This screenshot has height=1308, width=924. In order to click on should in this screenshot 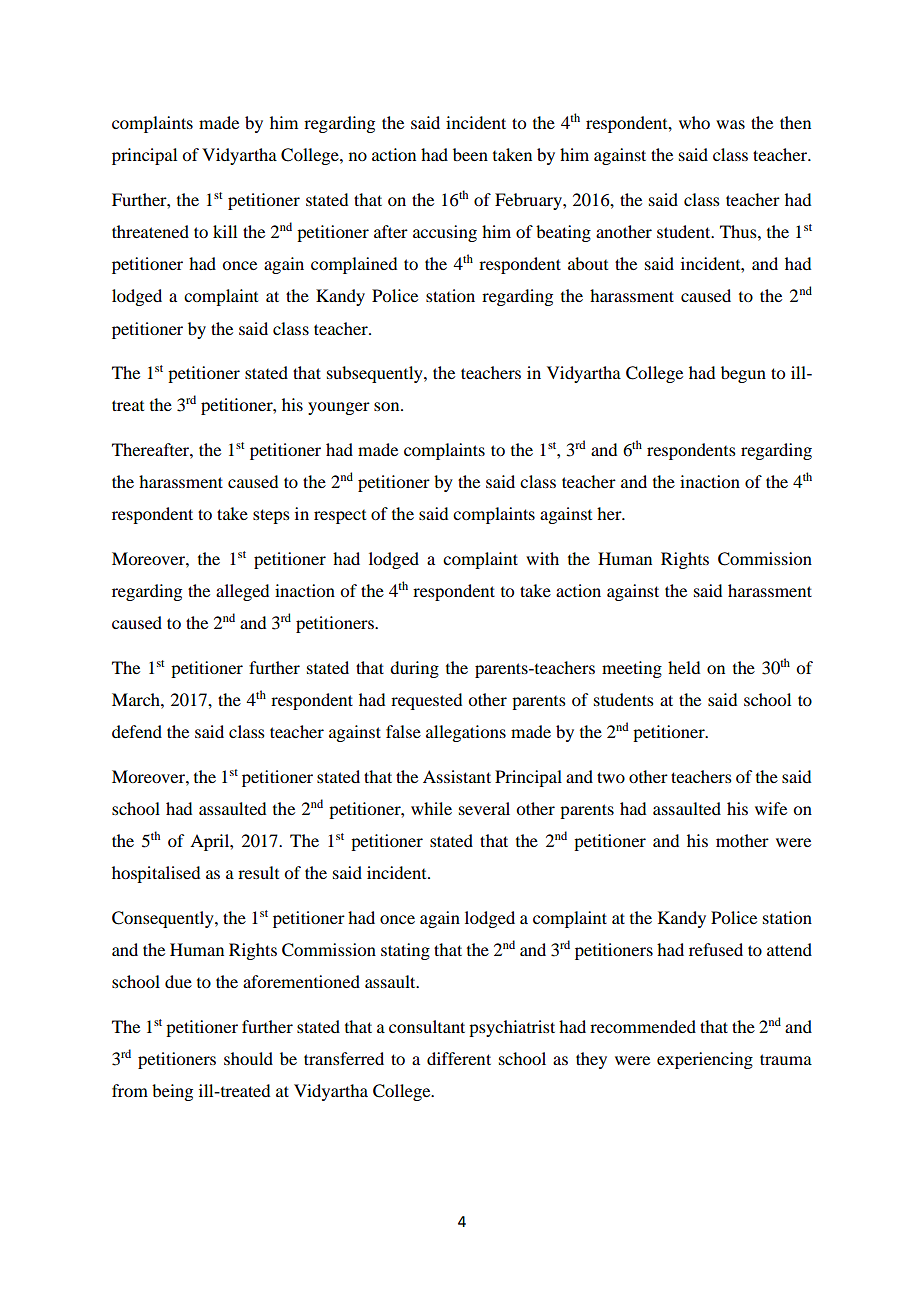, I will do `click(248, 1058)`.
